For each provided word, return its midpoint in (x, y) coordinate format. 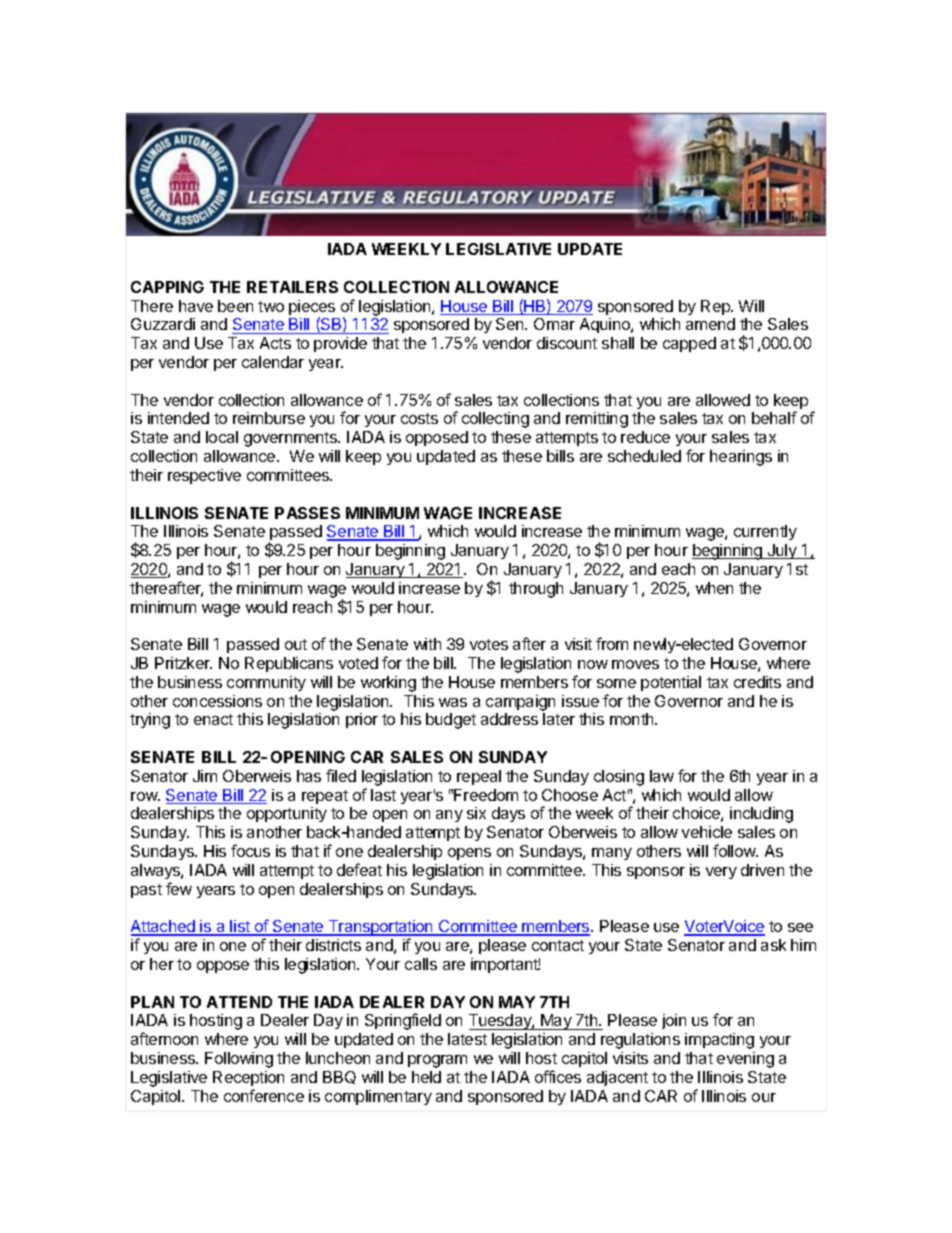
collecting (495, 420)
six (476, 813)
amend (710, 324)
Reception (248, 1078)
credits (757, 682)
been (235, 306)
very (721, 873)
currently (765, 532)
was (453, 702)
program (437, 1061)
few (179, 888)
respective (204, 476)
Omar (554, 324)
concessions (217, 701)
